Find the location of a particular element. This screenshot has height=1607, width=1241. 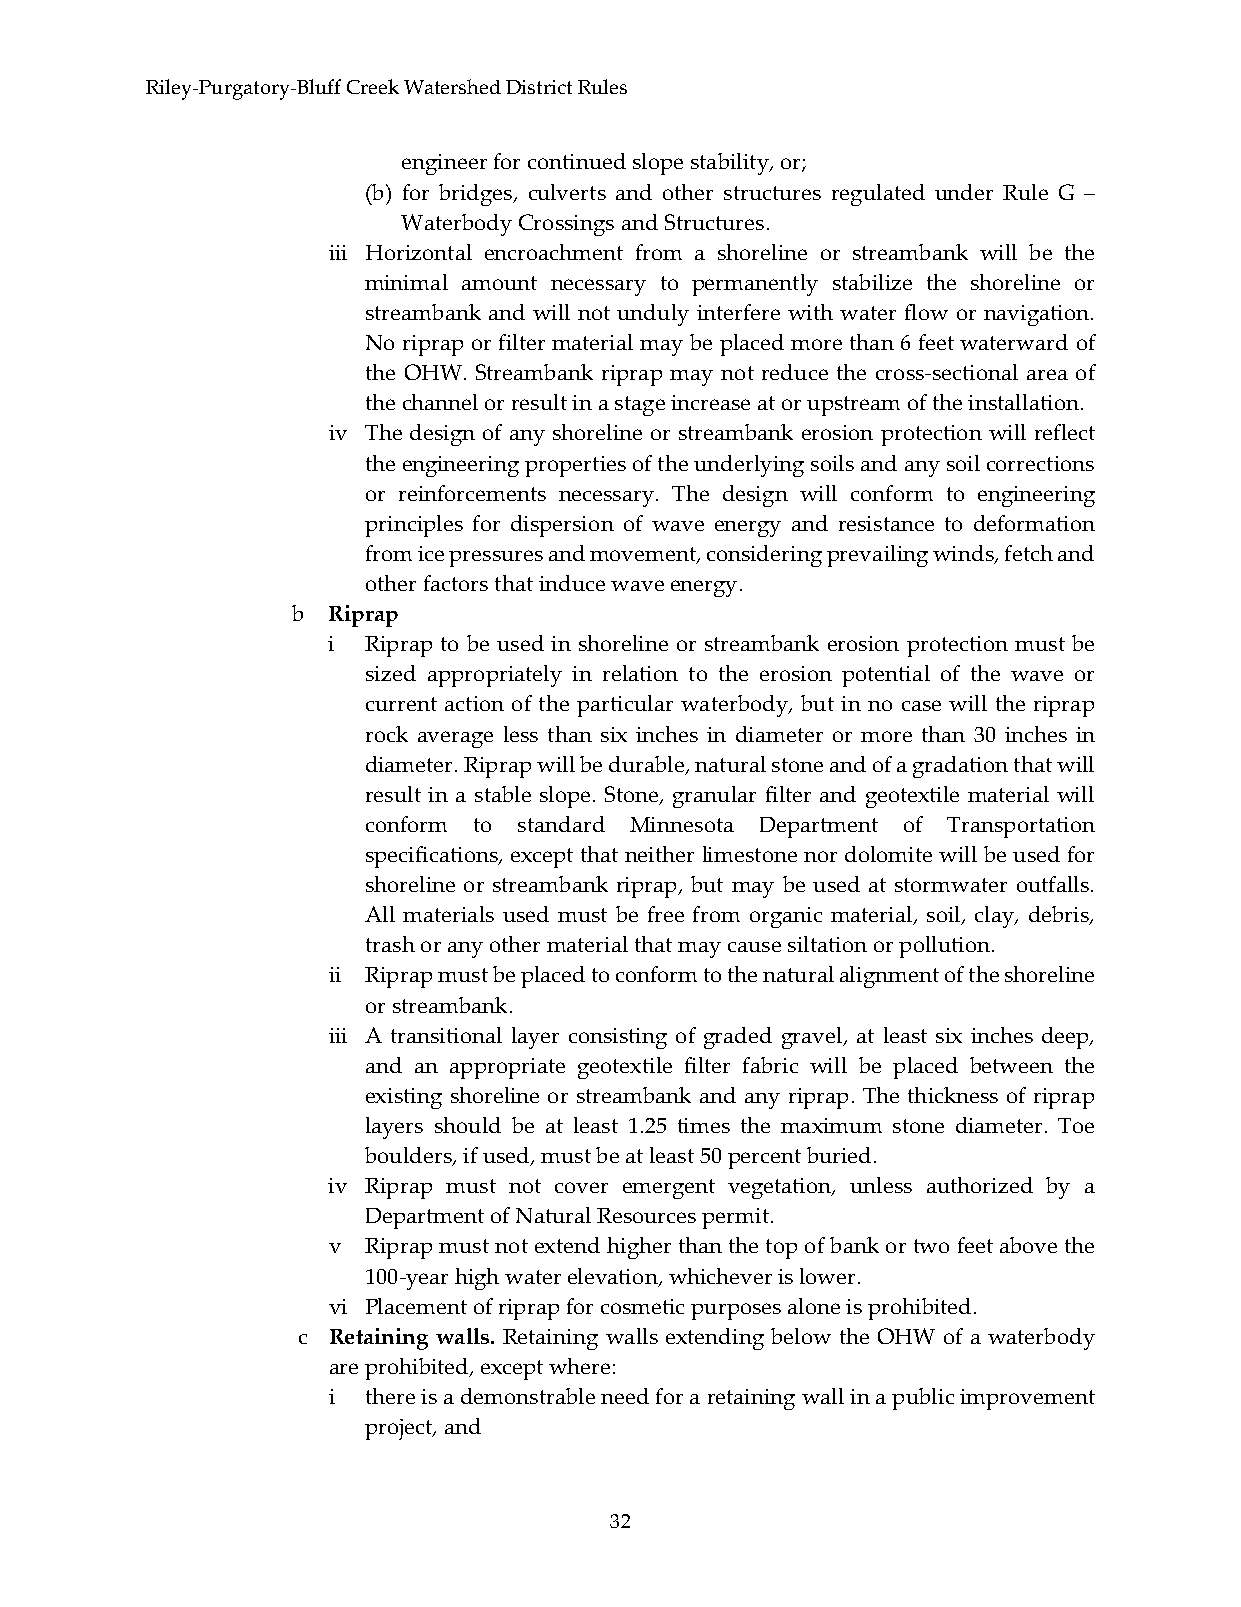

channel is located at coordinates (440, 402).
